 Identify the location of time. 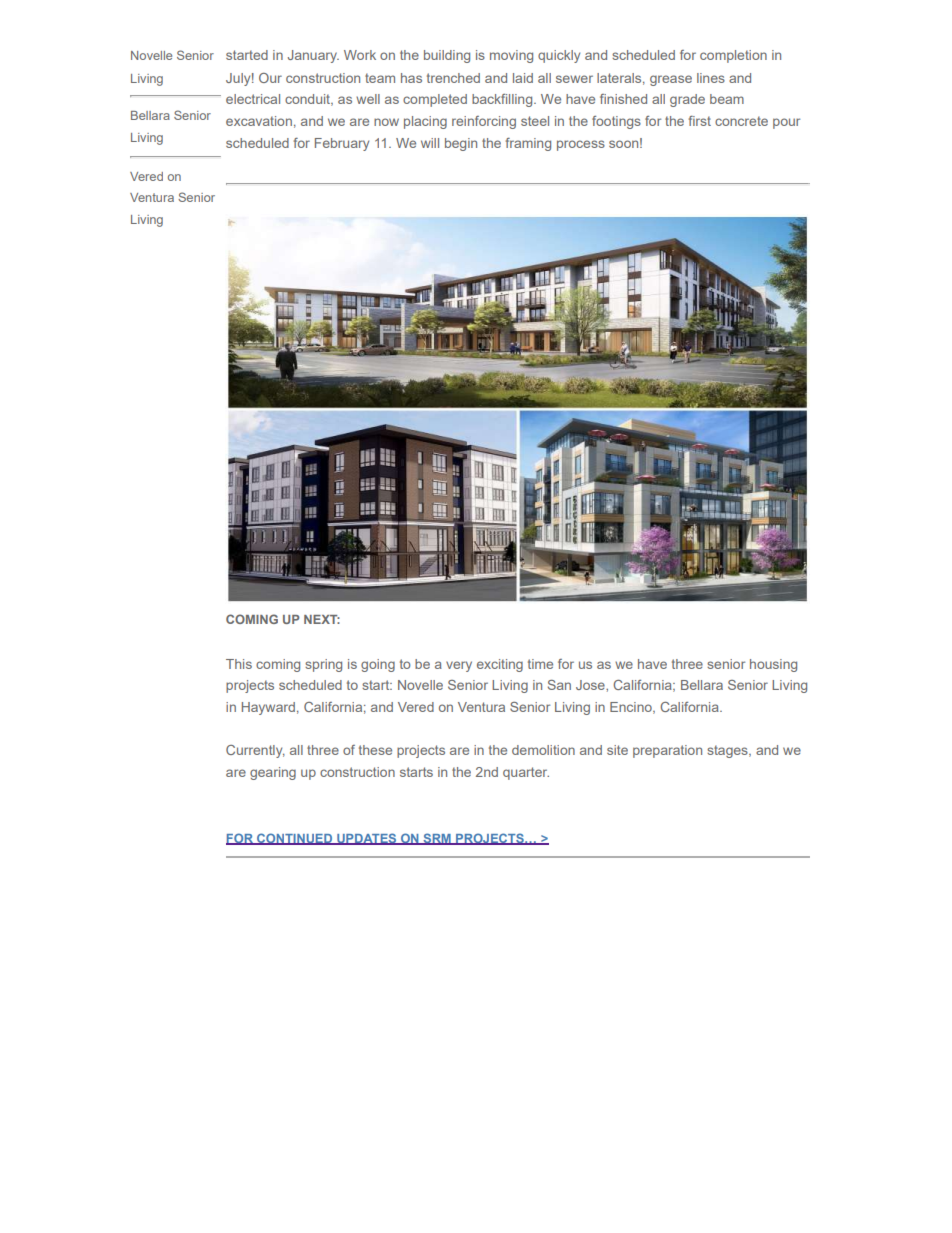
(540, 664).
